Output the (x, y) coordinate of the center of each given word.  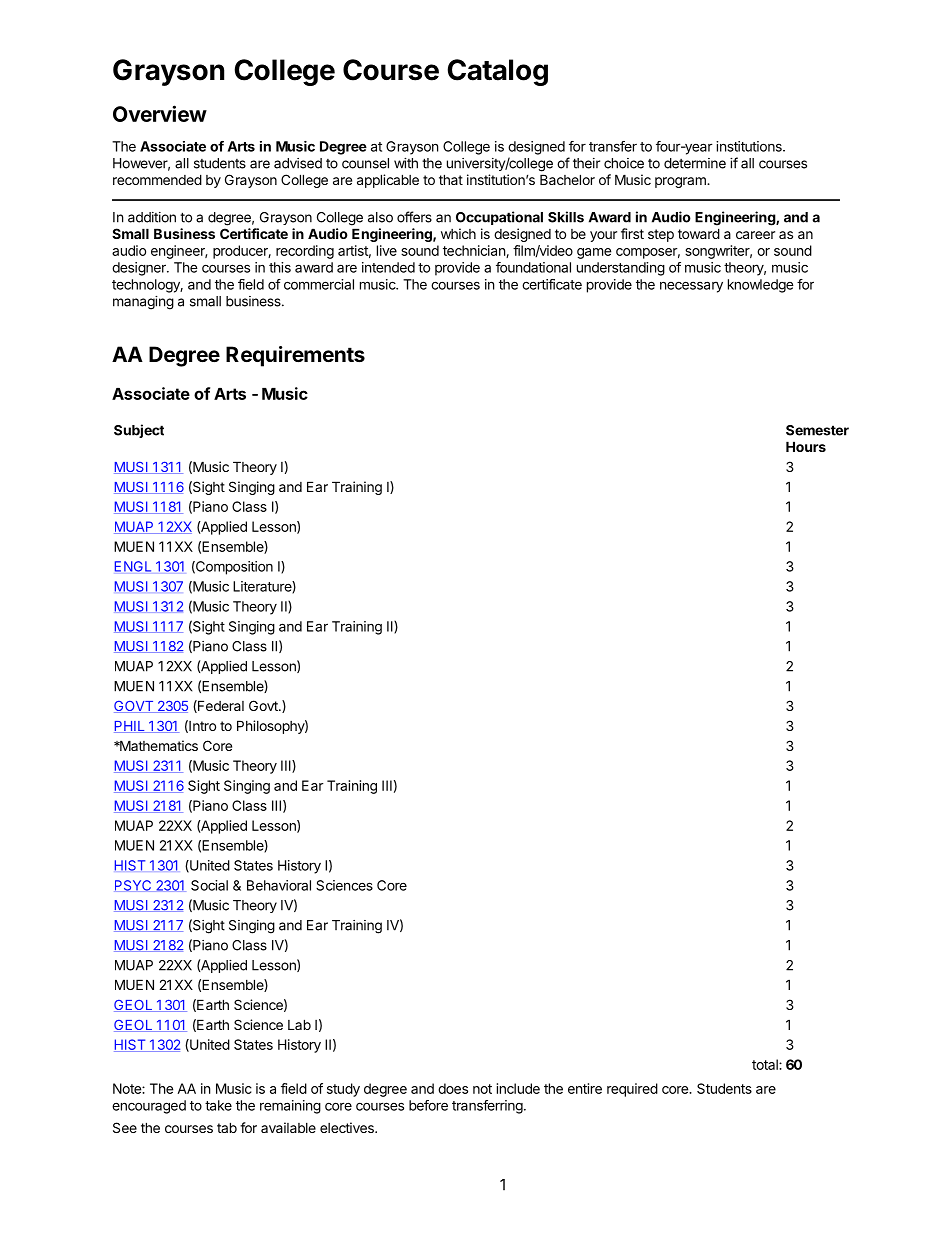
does (453, 1088)
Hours (806, 446)
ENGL (133, 566)
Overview (160, 113)
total (766, 1064)
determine (695, 163)
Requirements (295, 356)
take (218, 1105)
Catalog (497, 72)
